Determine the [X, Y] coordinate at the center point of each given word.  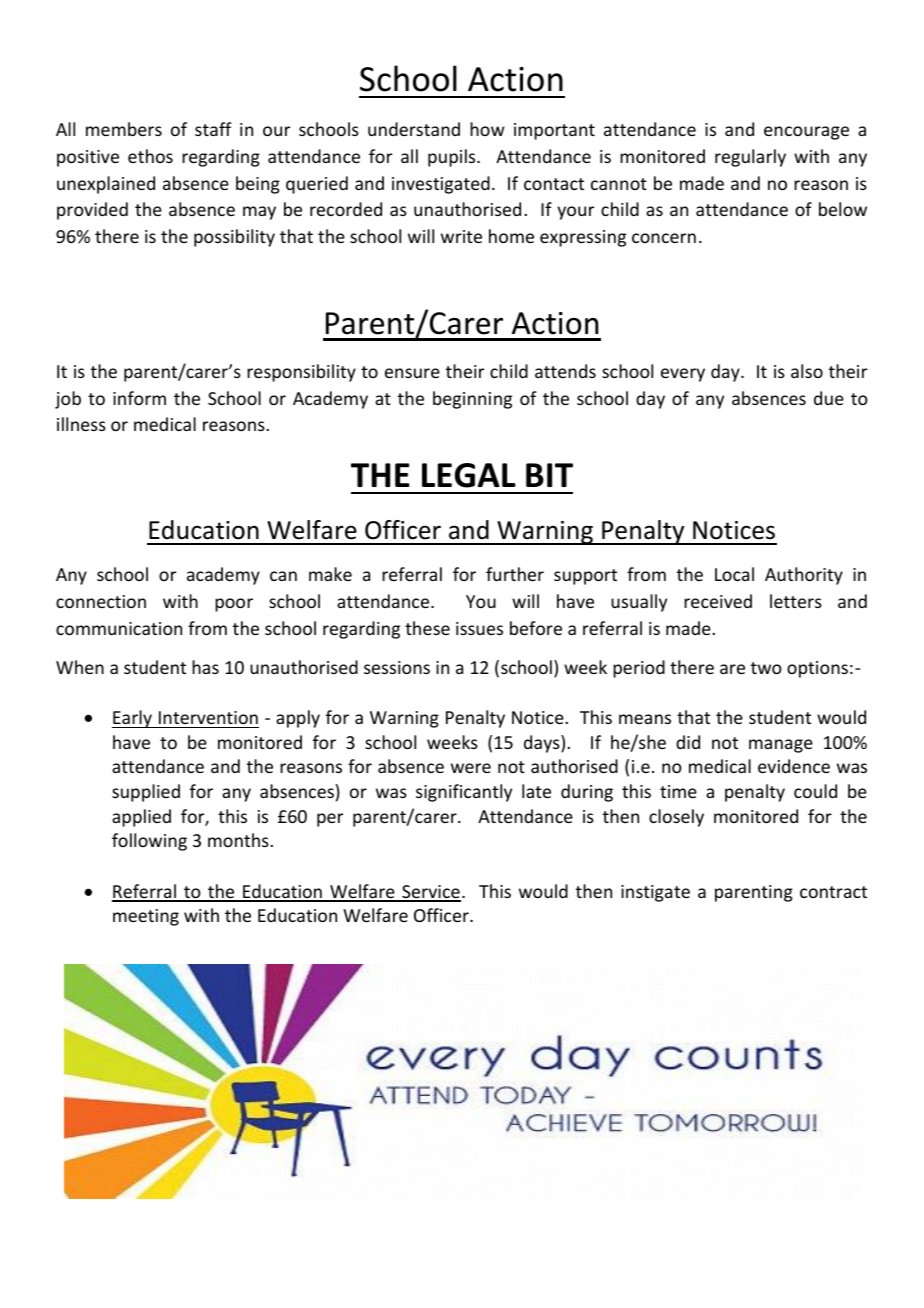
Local [734, 574]
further [515, 574]
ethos [150, 156]
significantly [464, 793]
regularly [750, 158]
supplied [146, 793]
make [330, 574]
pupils [453, 158]
